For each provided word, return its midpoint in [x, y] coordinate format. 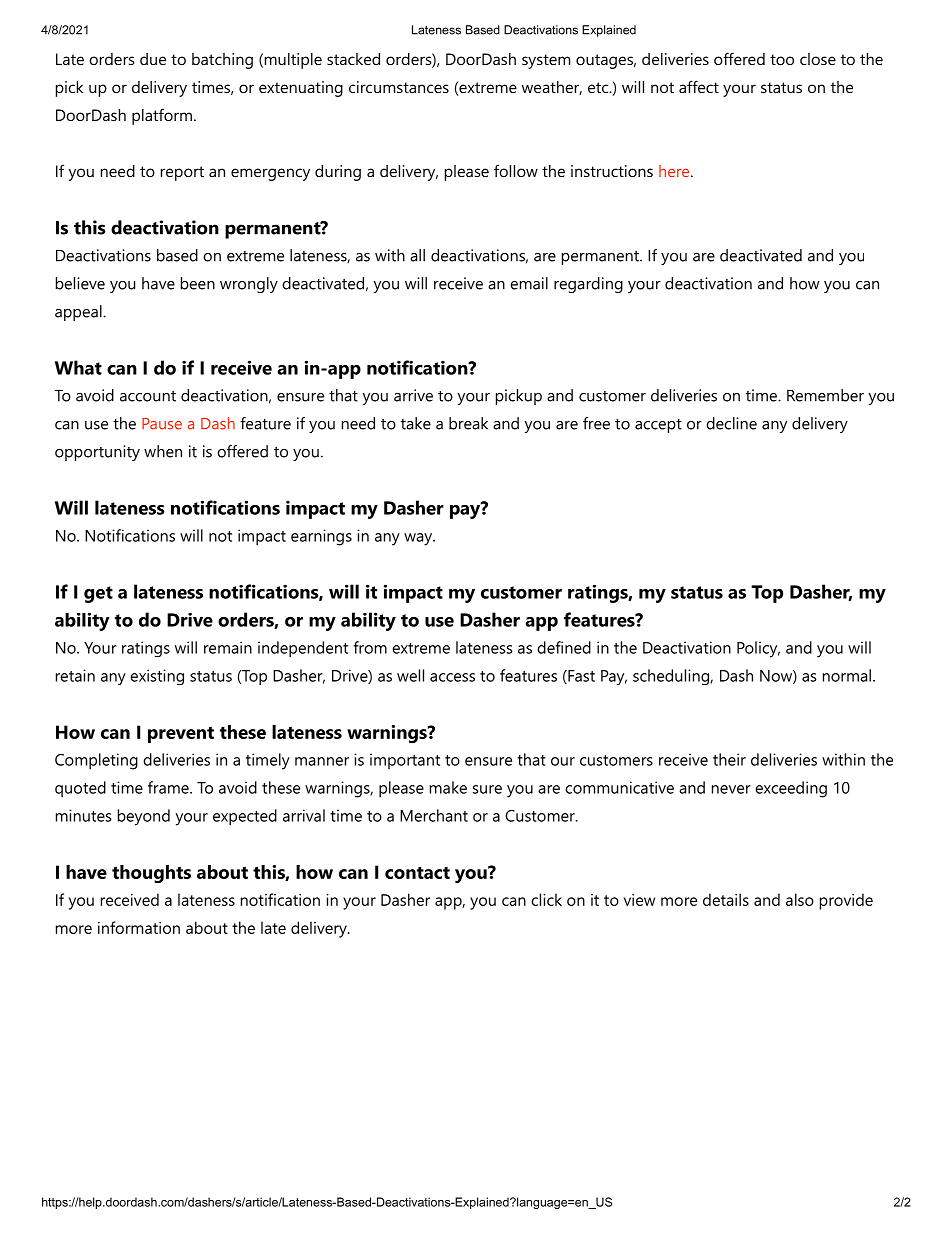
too [782, 59]
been [198, 283]
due [153, 59]
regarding [588, 285]
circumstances [399, 87]
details [726, 899]
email [529, 283]
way [419, 539]
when [163, 451]
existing [157, 677]
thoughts [151, 874]
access [452, 677]
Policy [758, 649]
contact [417, 872]
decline [731, 423]
